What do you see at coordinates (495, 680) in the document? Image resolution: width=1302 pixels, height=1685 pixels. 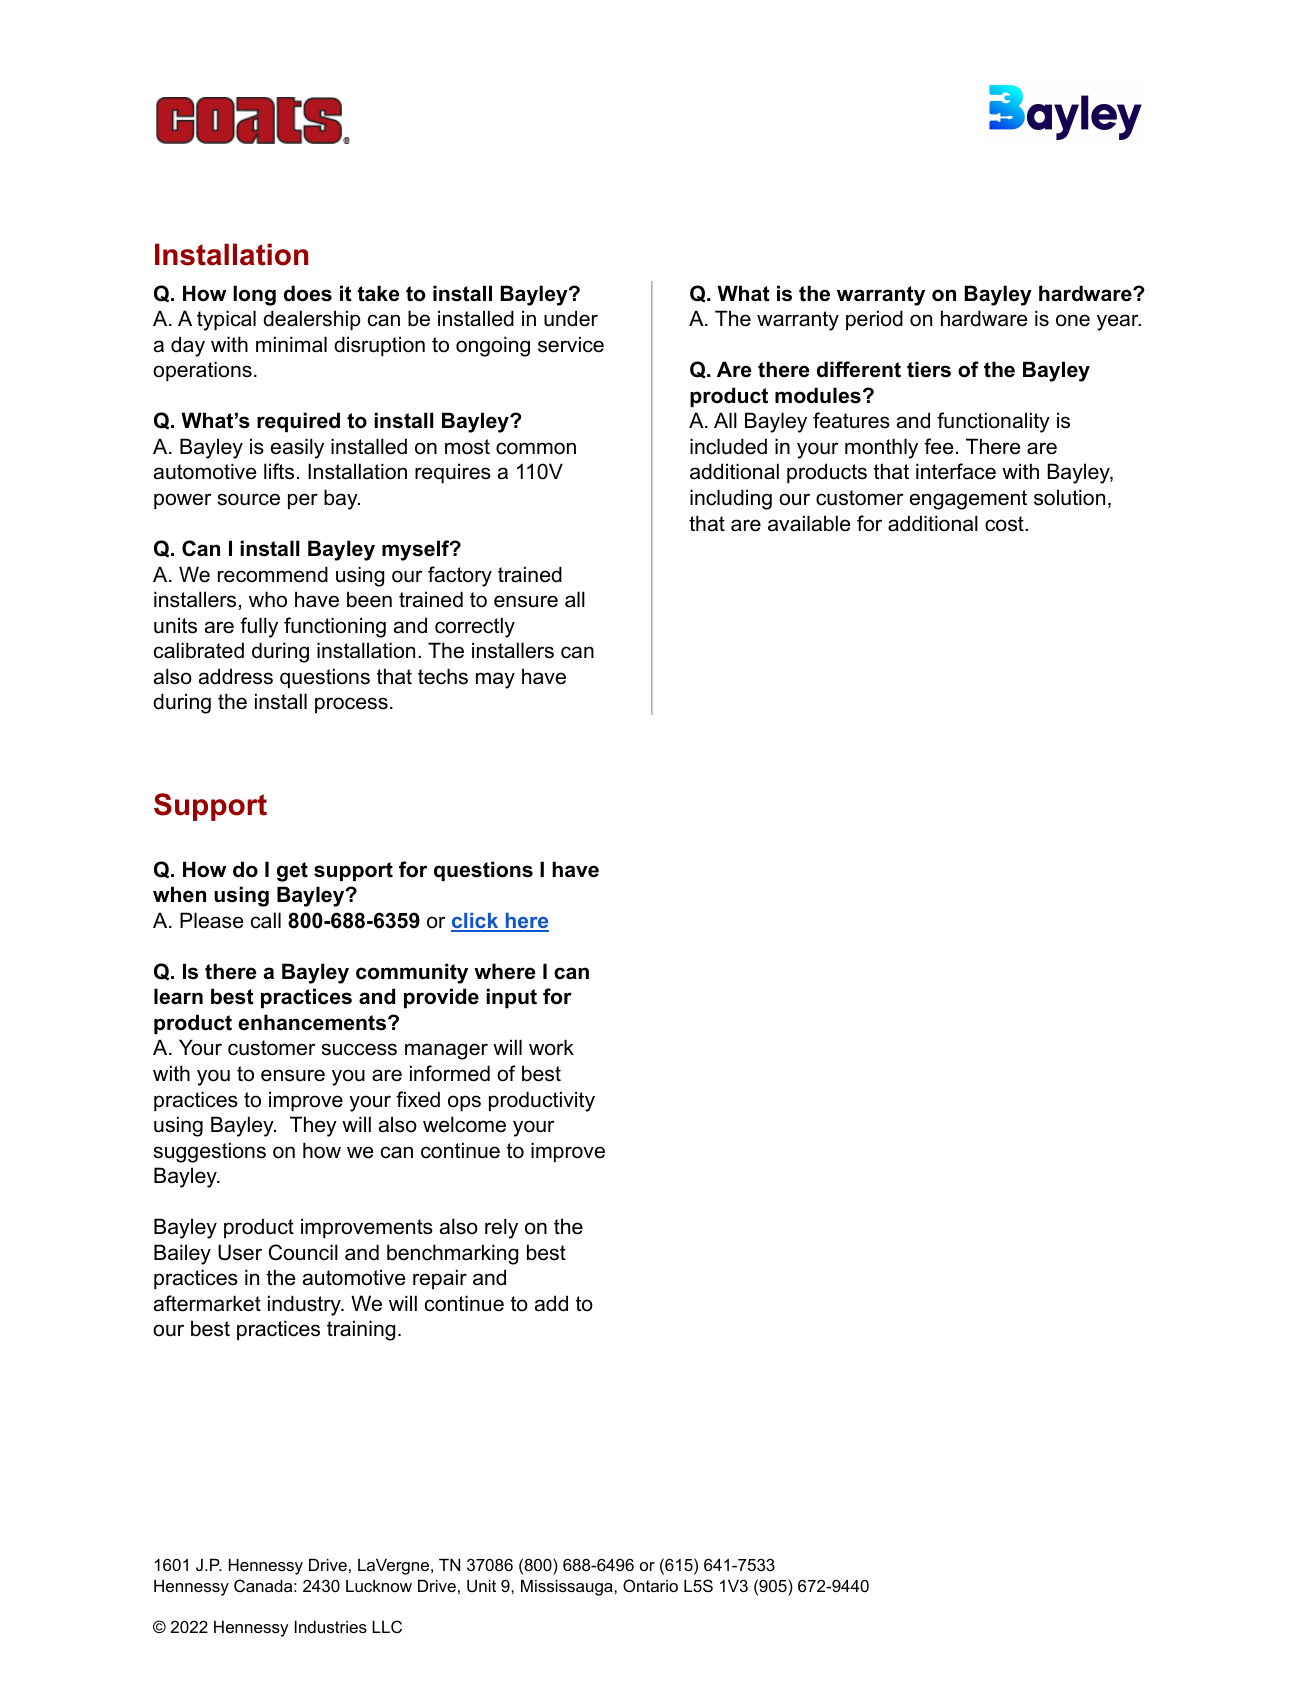 I see `may` at bounding box center [495, 680].
